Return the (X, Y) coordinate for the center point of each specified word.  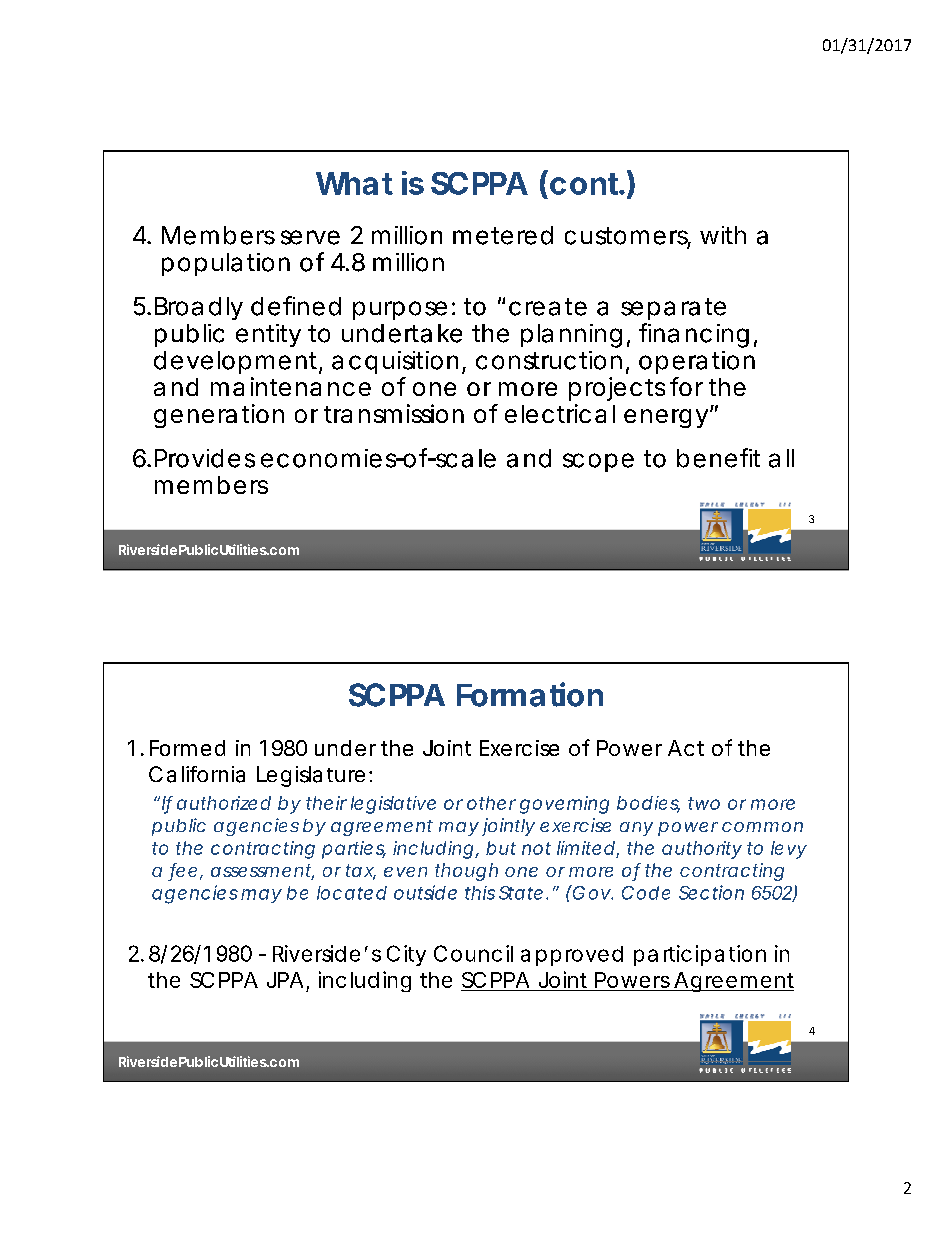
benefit (718, 458)
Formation (530, 694)
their (326, 803)
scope (598, 462)
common (762, 827)
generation (219, 416)
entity (268, 335)
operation (697, 362)
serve (310, 237)
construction (549, 360)
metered (503, 235)
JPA (285, 980)
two (704, 803)
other (491, 803)
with (723, 235)
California (197, 774)
